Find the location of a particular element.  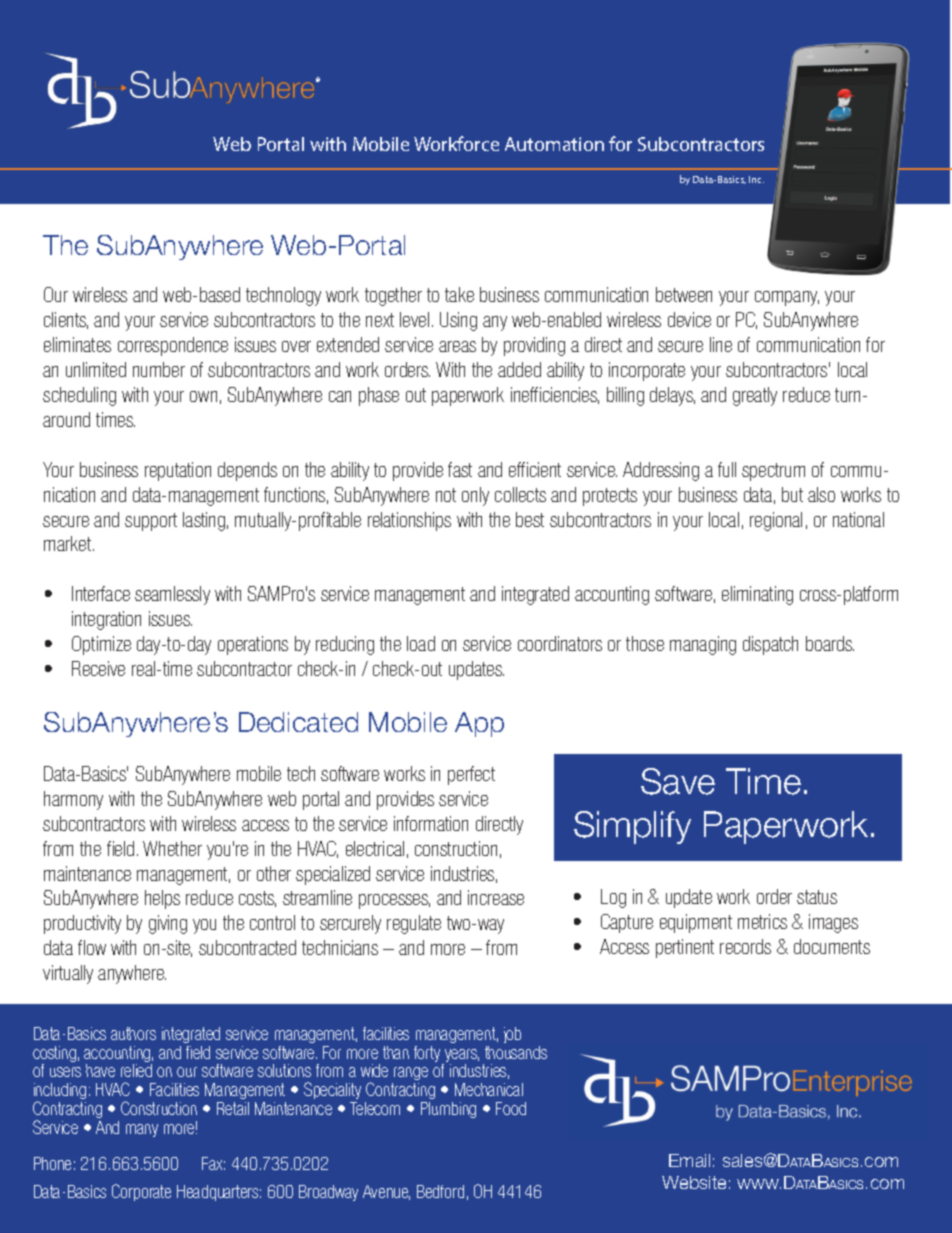

dispatch is located at coordinates (770, 645).
